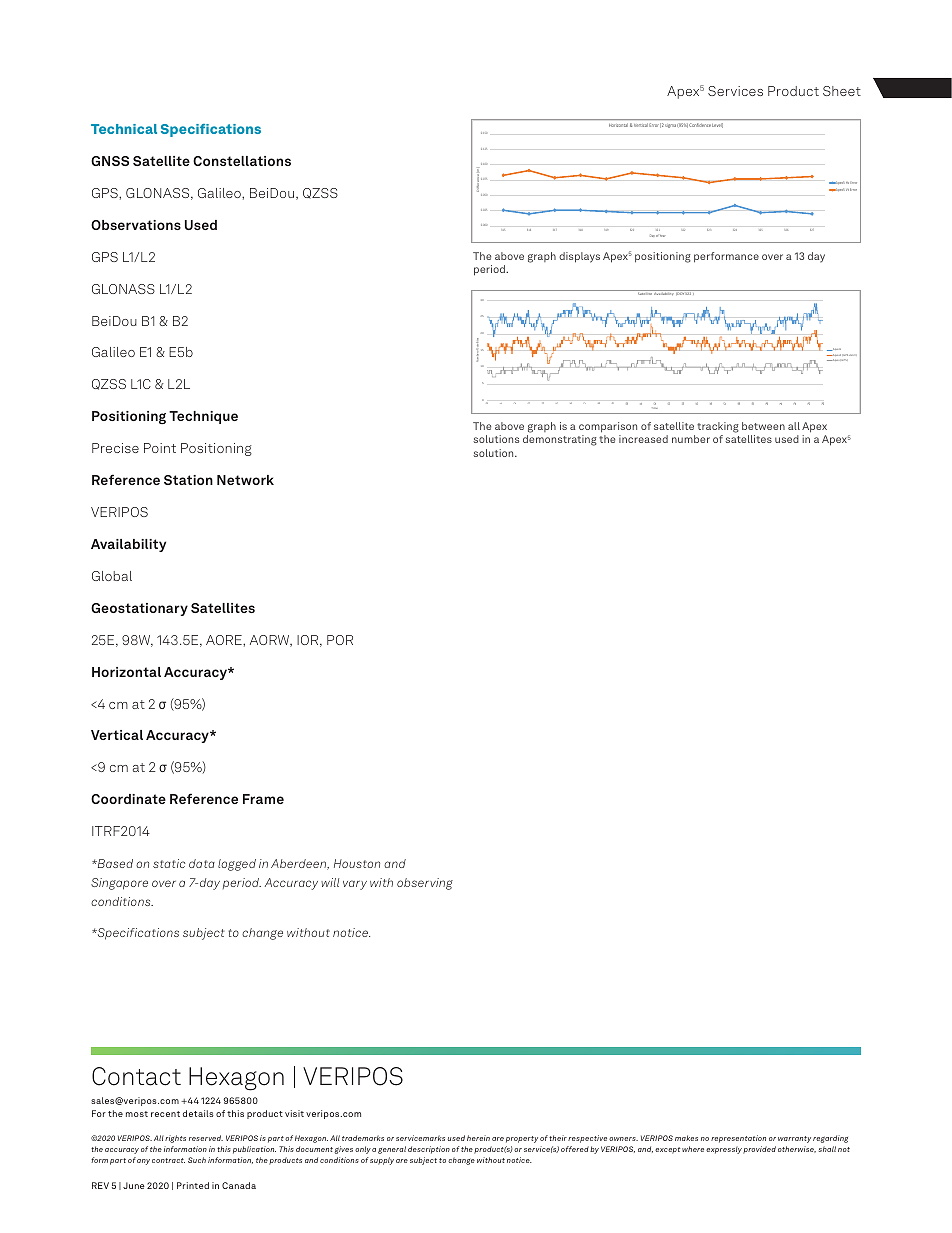  I want to click on Technical, so click(124, 129).
